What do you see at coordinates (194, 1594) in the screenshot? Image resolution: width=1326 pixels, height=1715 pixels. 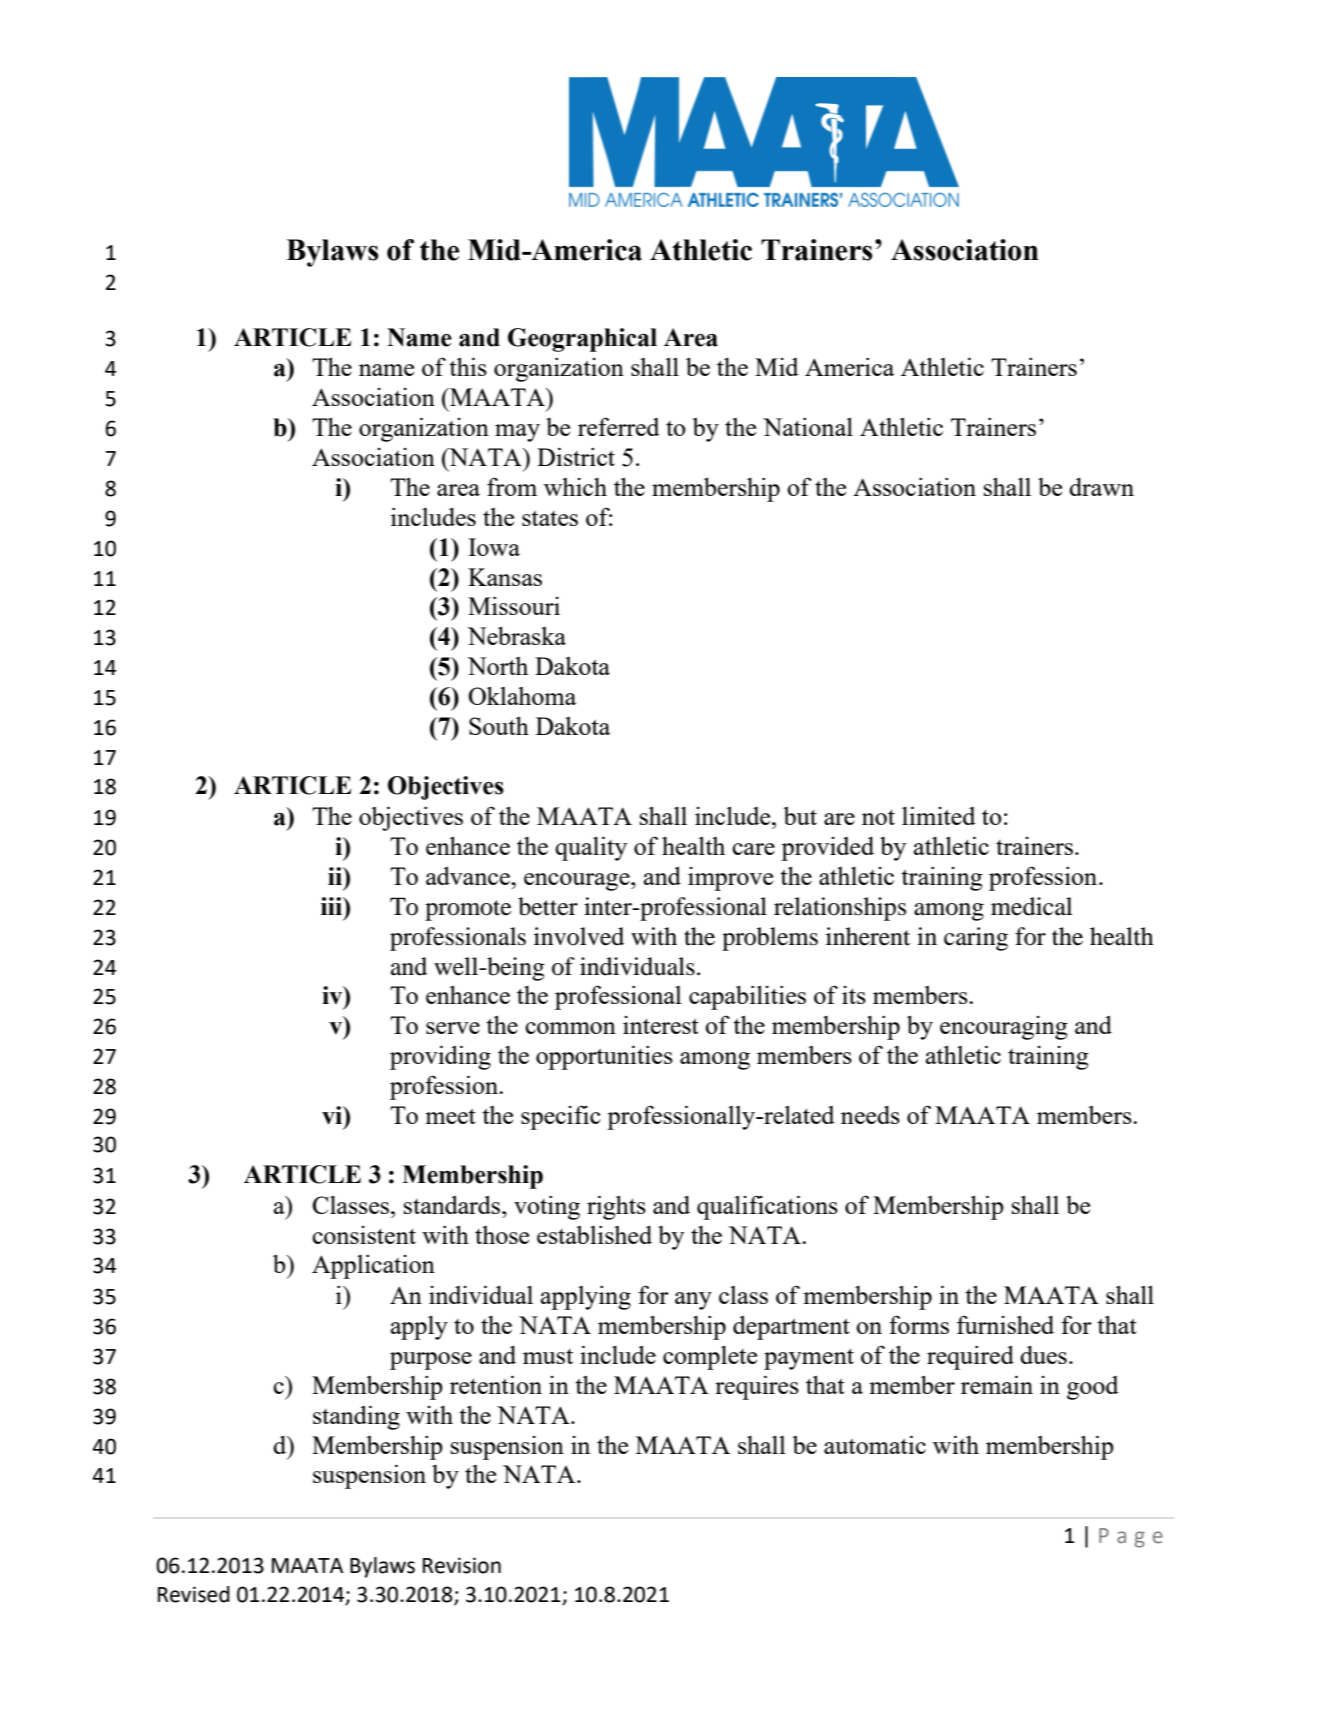 I see `Revised` at bounding box center [194, 1594].
